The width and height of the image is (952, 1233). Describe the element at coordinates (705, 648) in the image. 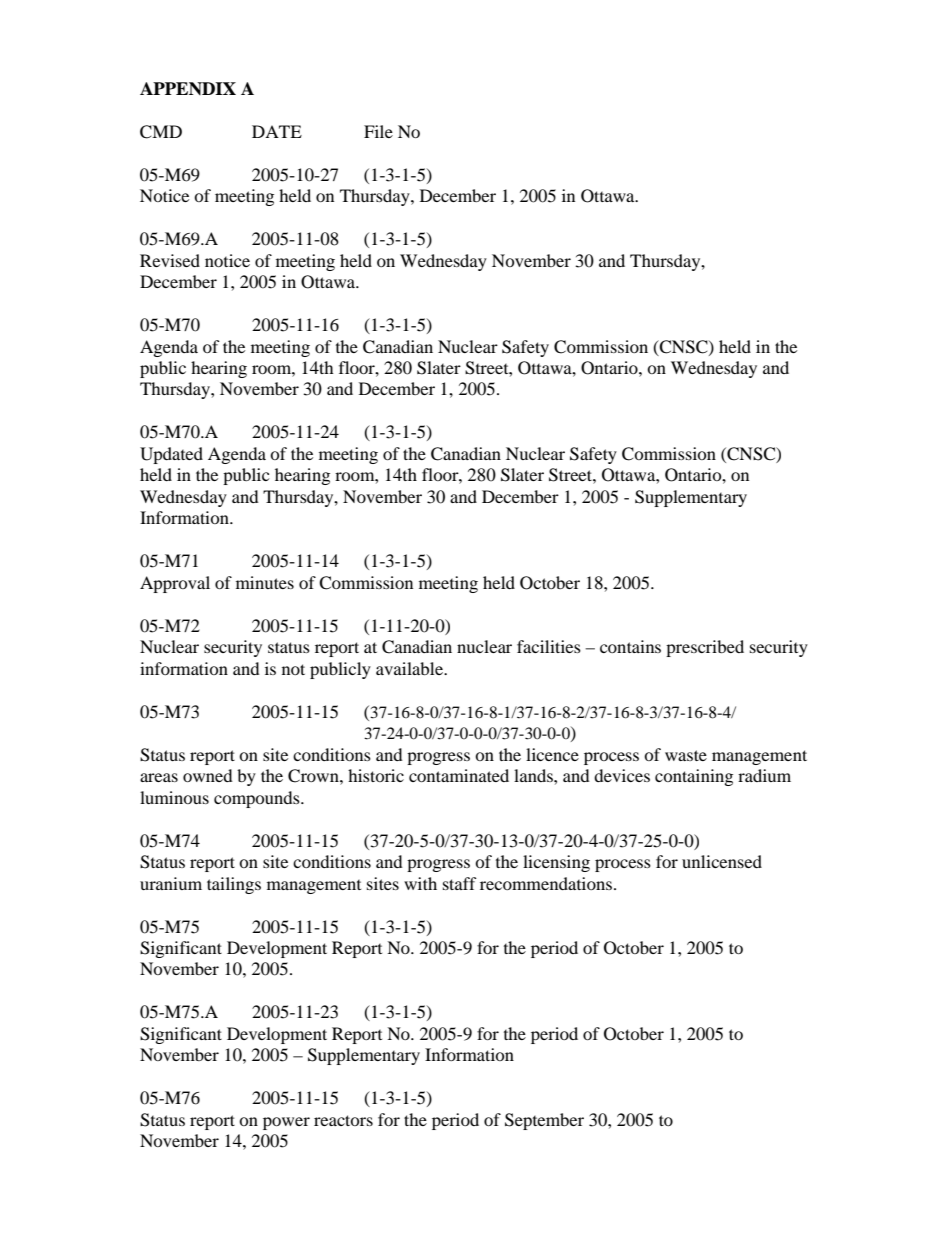

I see `prescribed` at that location.
